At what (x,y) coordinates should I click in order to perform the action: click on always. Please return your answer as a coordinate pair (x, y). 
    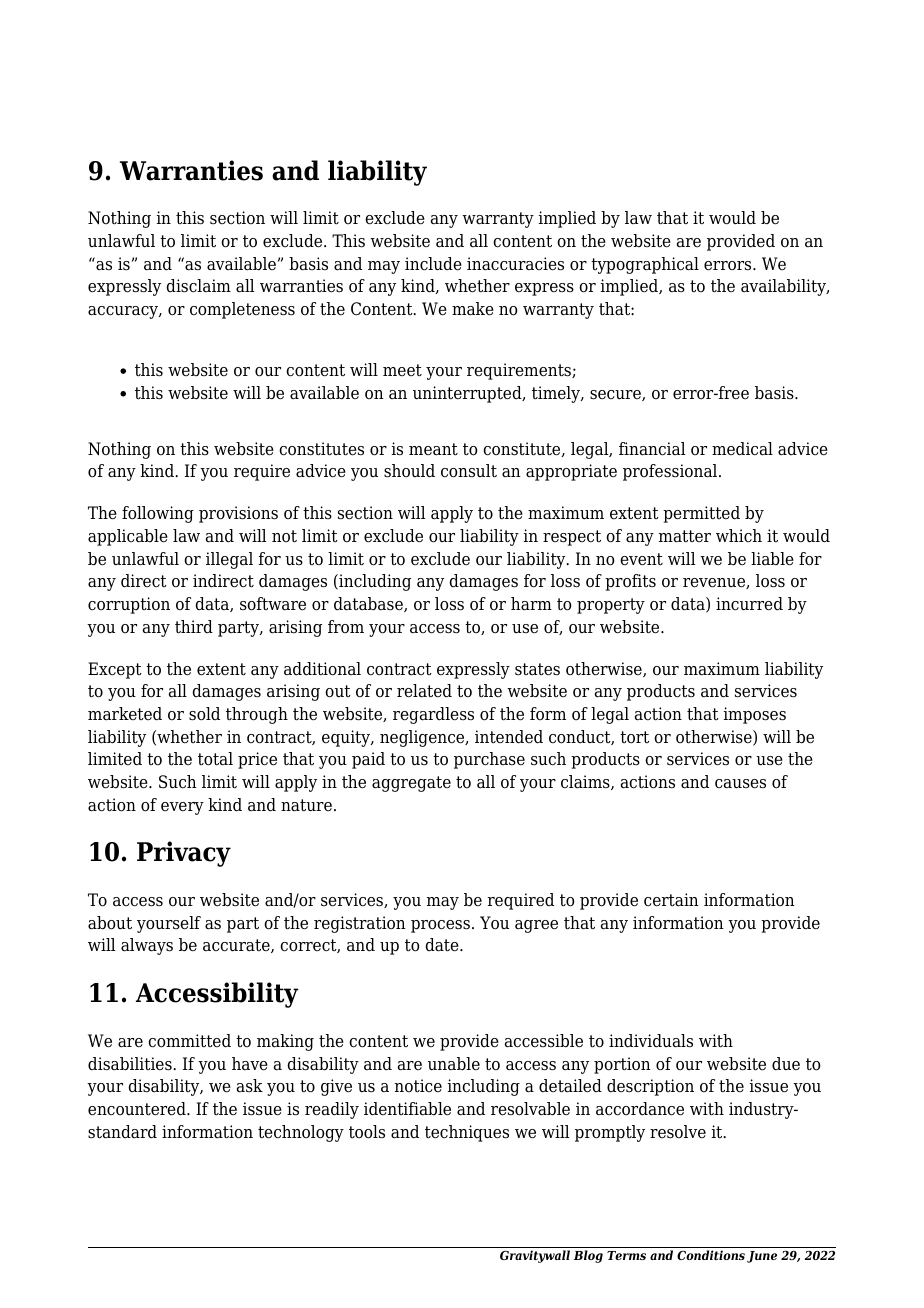
    Looking at the image, I should click on (147, 946).
